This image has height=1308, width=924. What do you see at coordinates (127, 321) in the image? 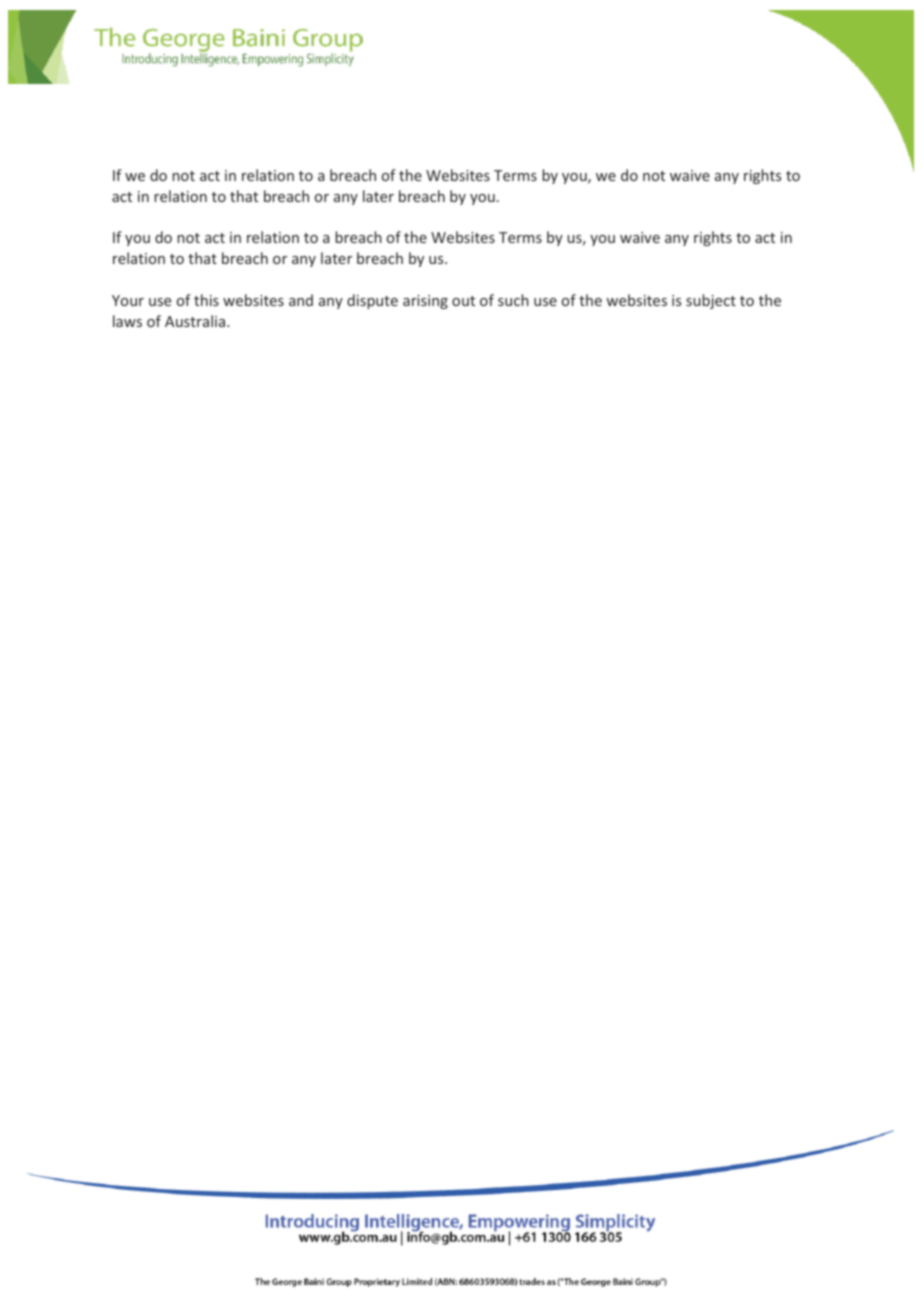
I see `laws` at bounding box center [127, 321].
